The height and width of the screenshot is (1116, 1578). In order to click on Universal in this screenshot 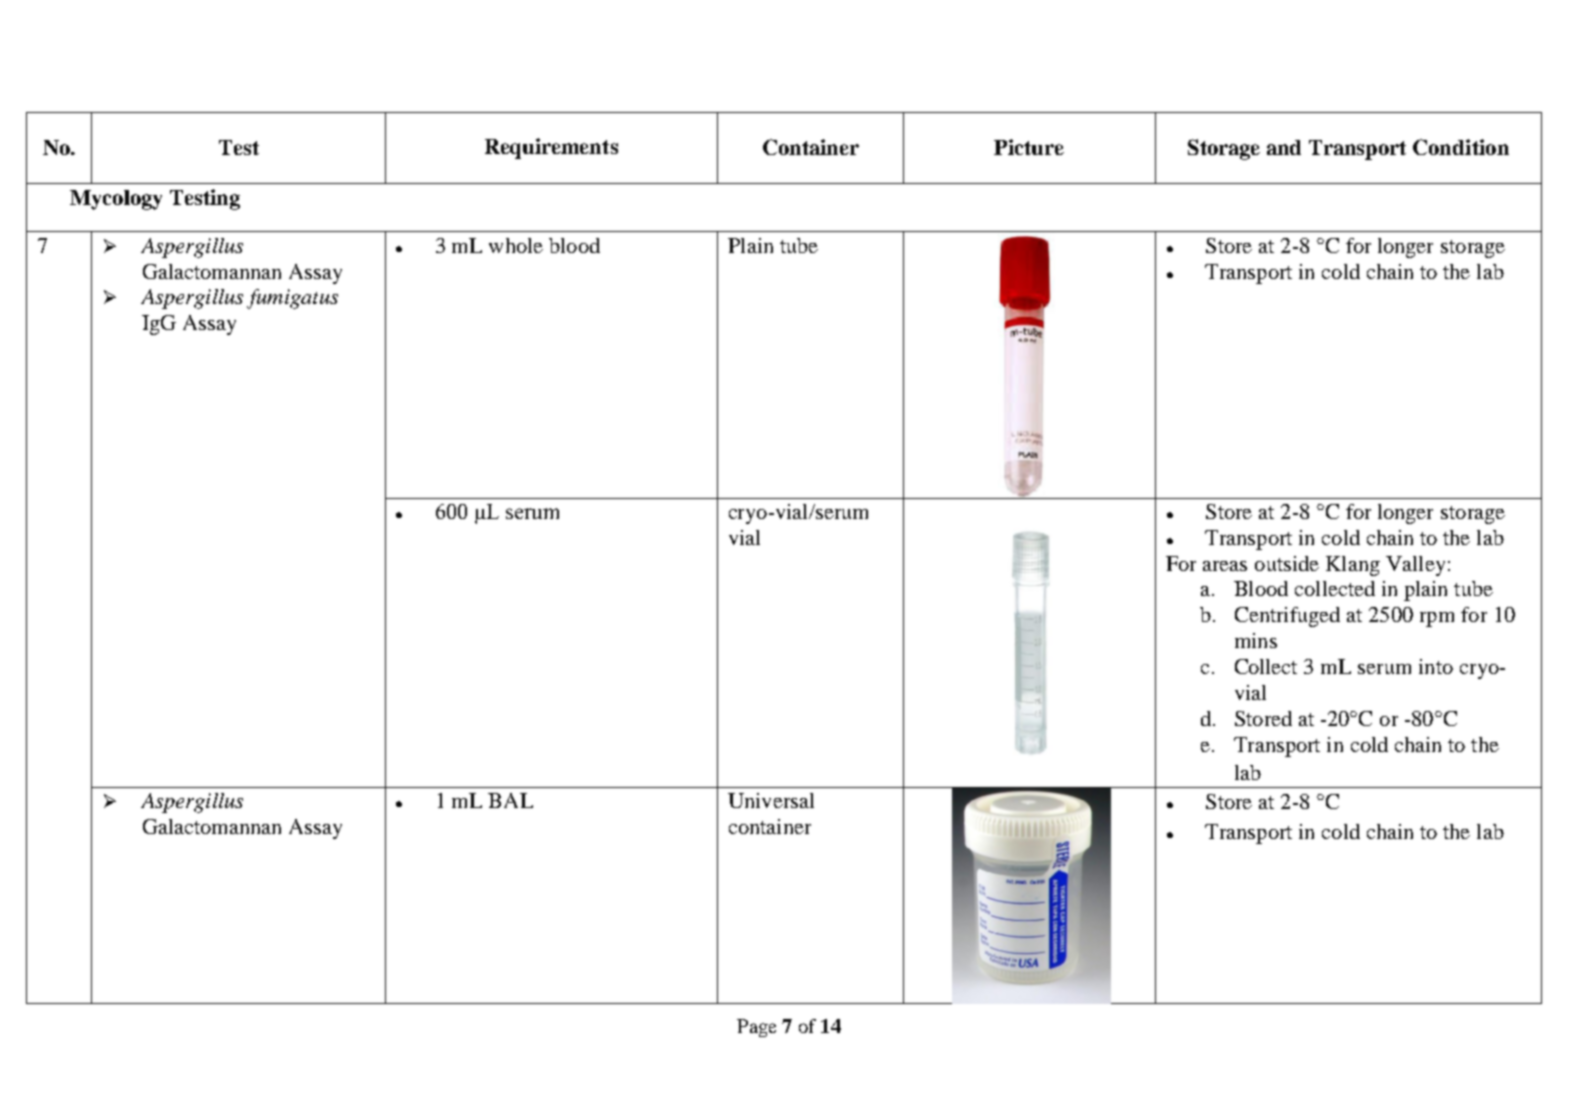, I will do `click(771, 800)`.
